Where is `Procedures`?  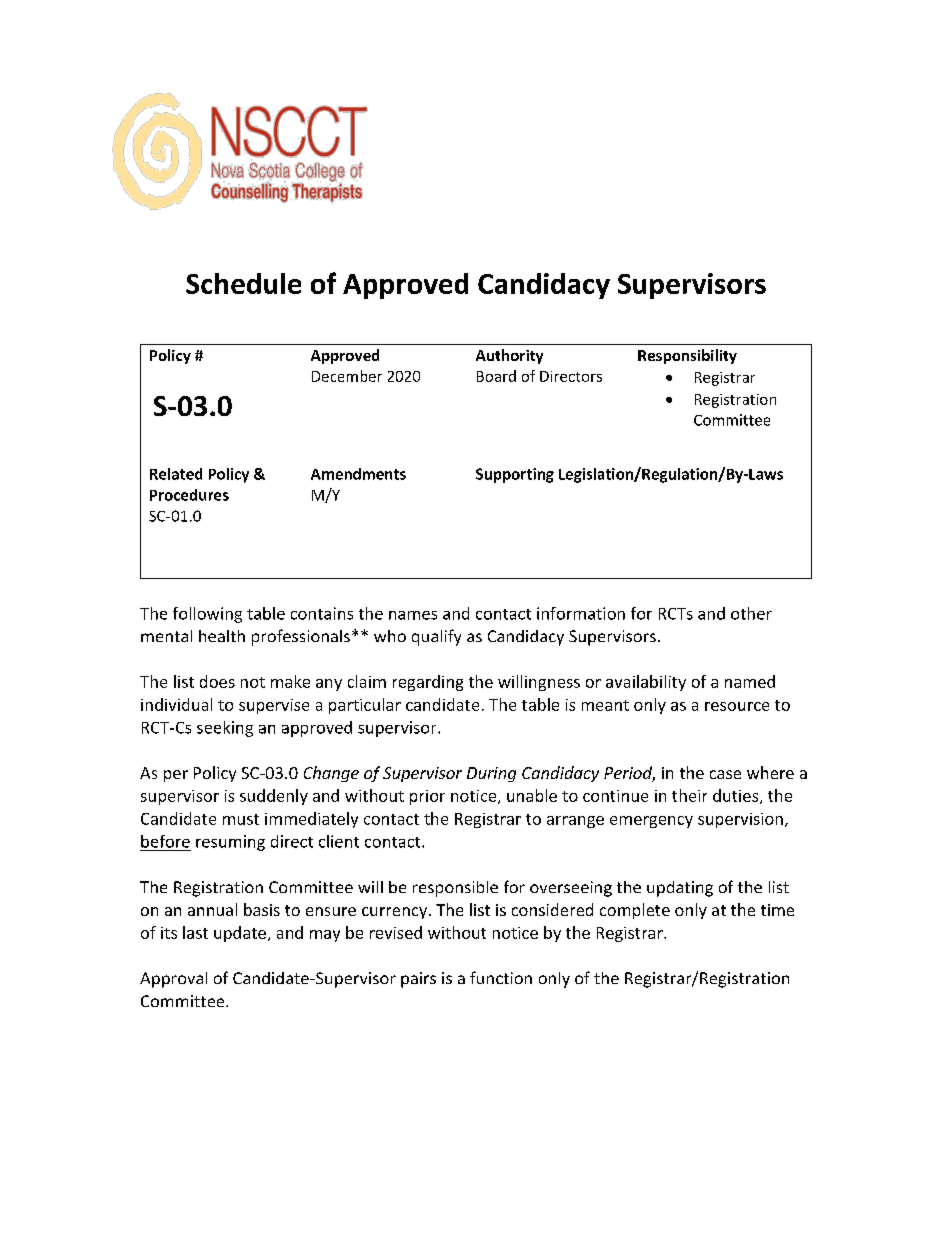
Procedures is located at coordinates (189, 495).
